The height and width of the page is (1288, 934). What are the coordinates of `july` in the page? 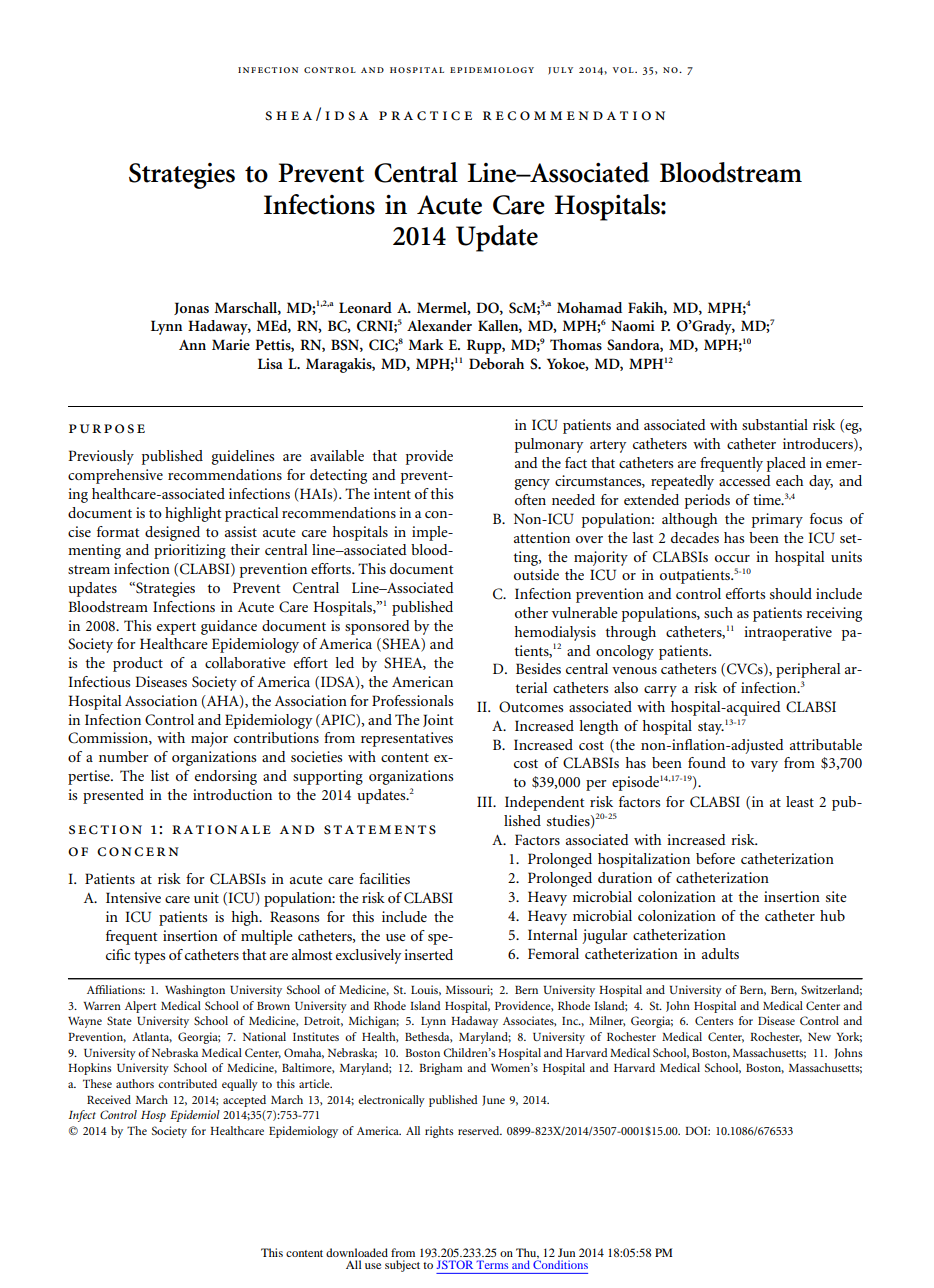 It's located at (560, 71).
